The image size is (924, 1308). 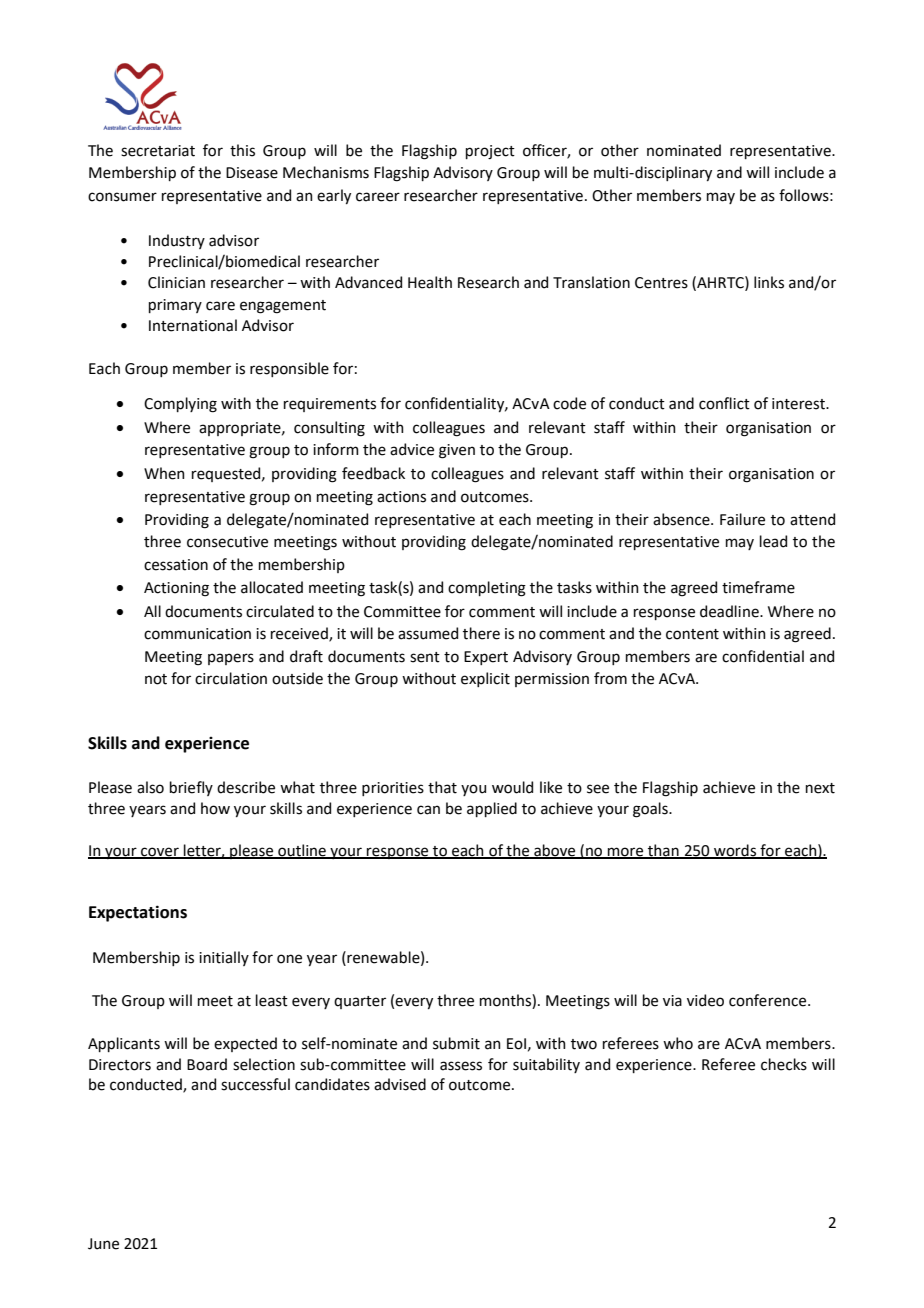 I want to click on submit, so click(x=456, y=1043).
